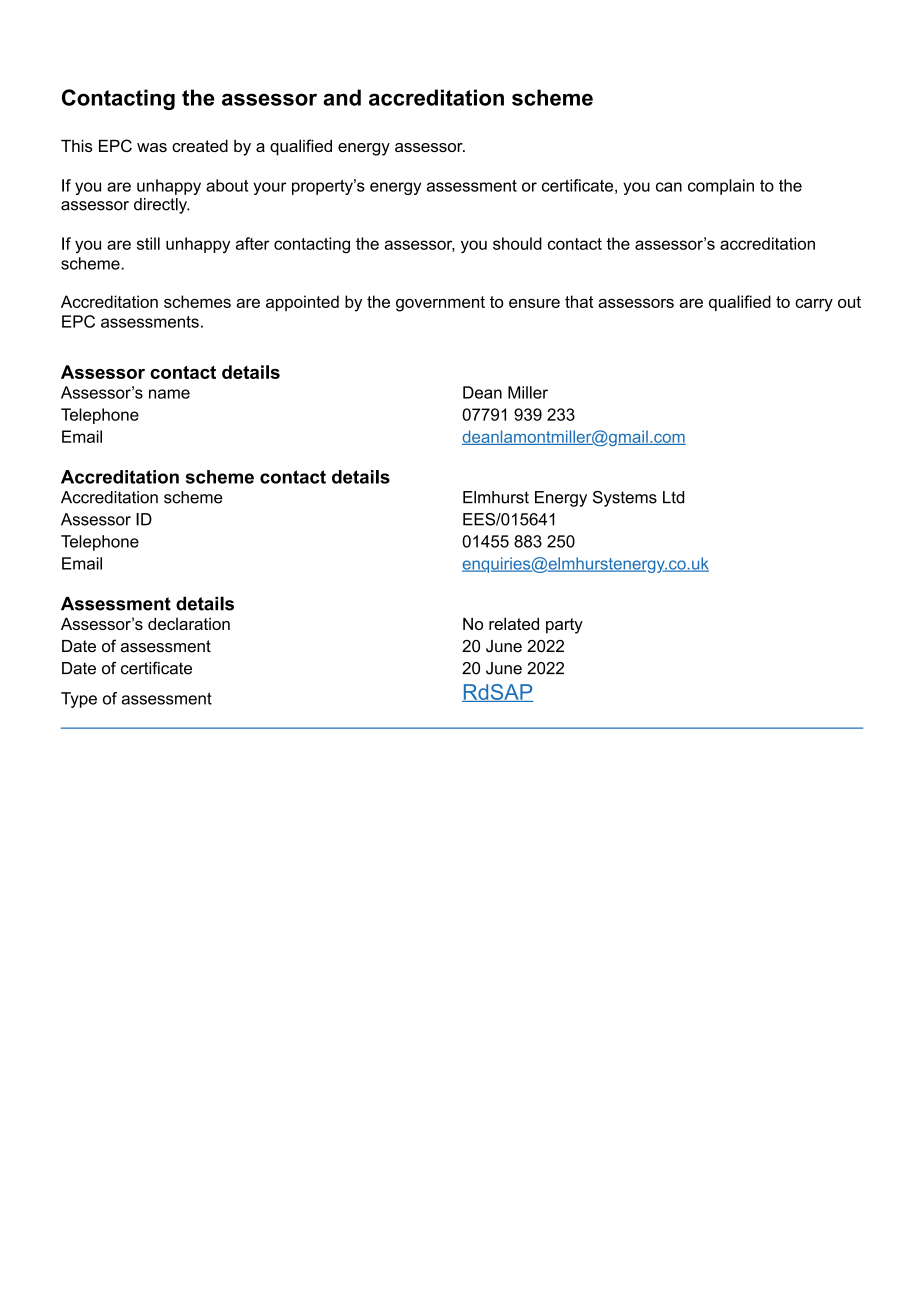  Describe the element at coordinates (169, 394) in the image. I see `name` at that location.
